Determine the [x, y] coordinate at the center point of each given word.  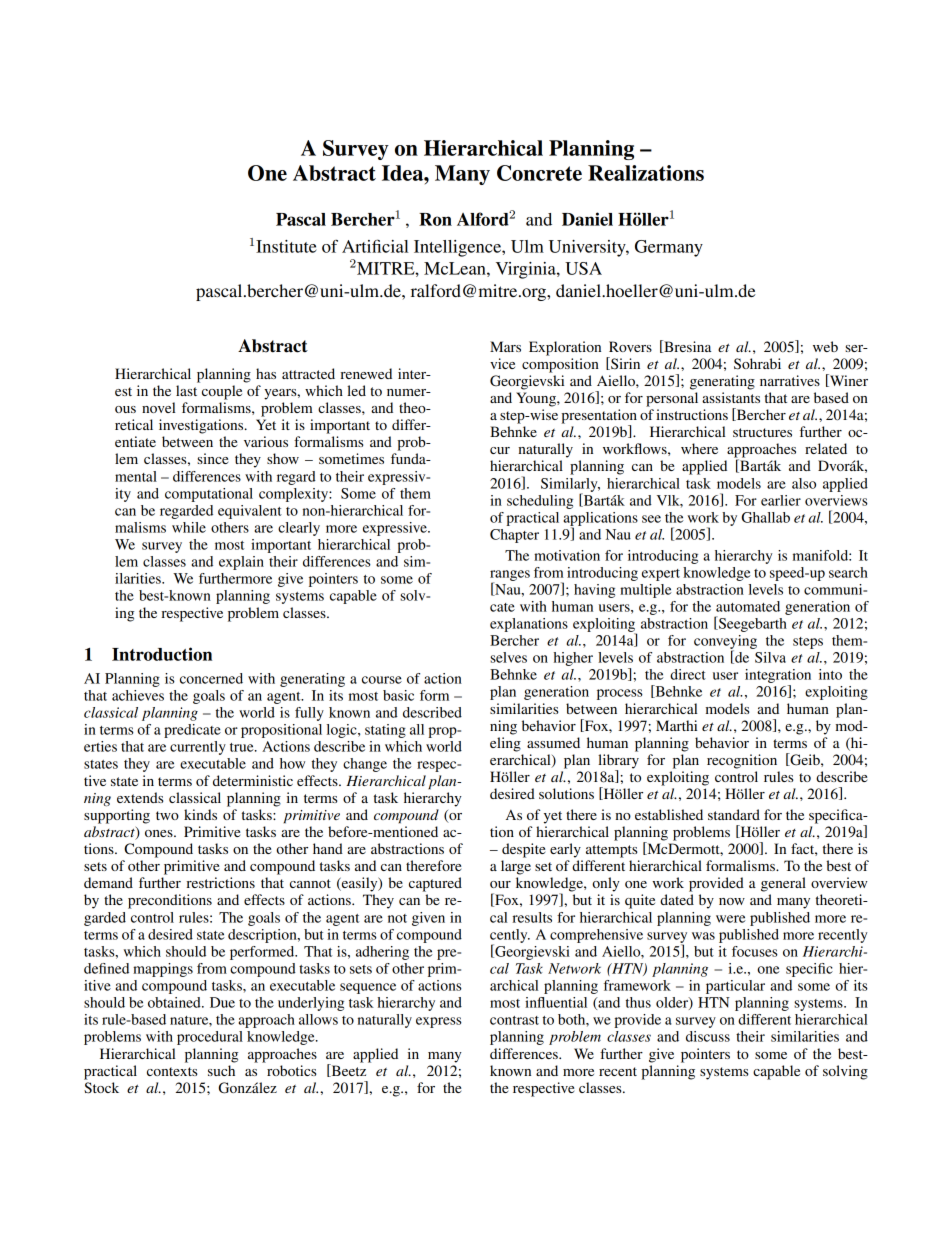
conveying [725, 643]
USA [583, 268]
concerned [211, 678]
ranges [510, 576]
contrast [514, 1020]
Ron [435, 219]
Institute [286, 246]
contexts [172, 1071]
